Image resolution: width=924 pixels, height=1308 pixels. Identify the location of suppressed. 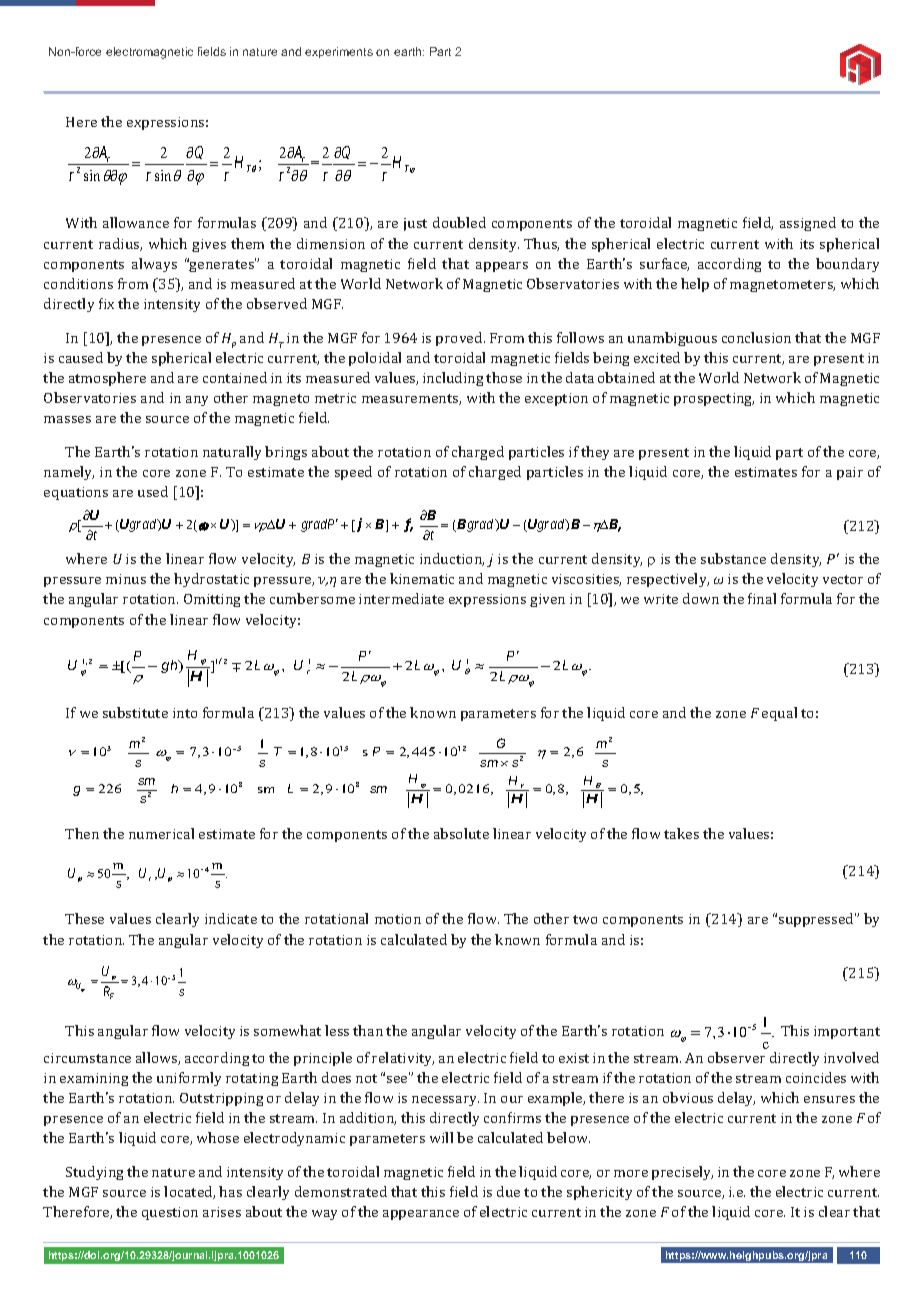
(817, 920).
